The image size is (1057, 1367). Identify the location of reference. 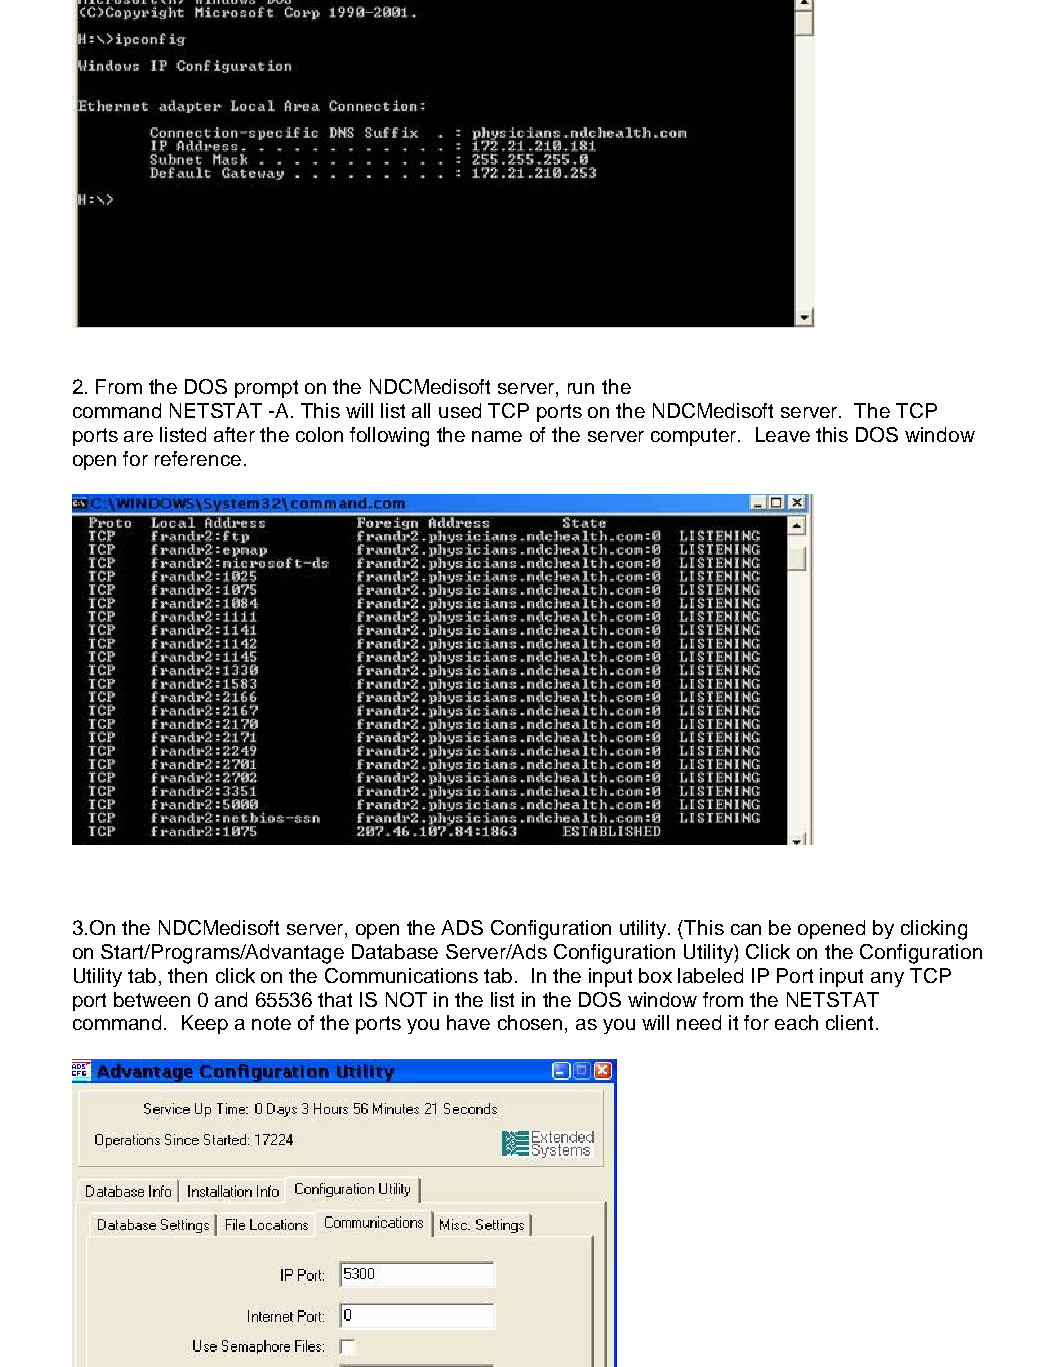
(198, 458).
